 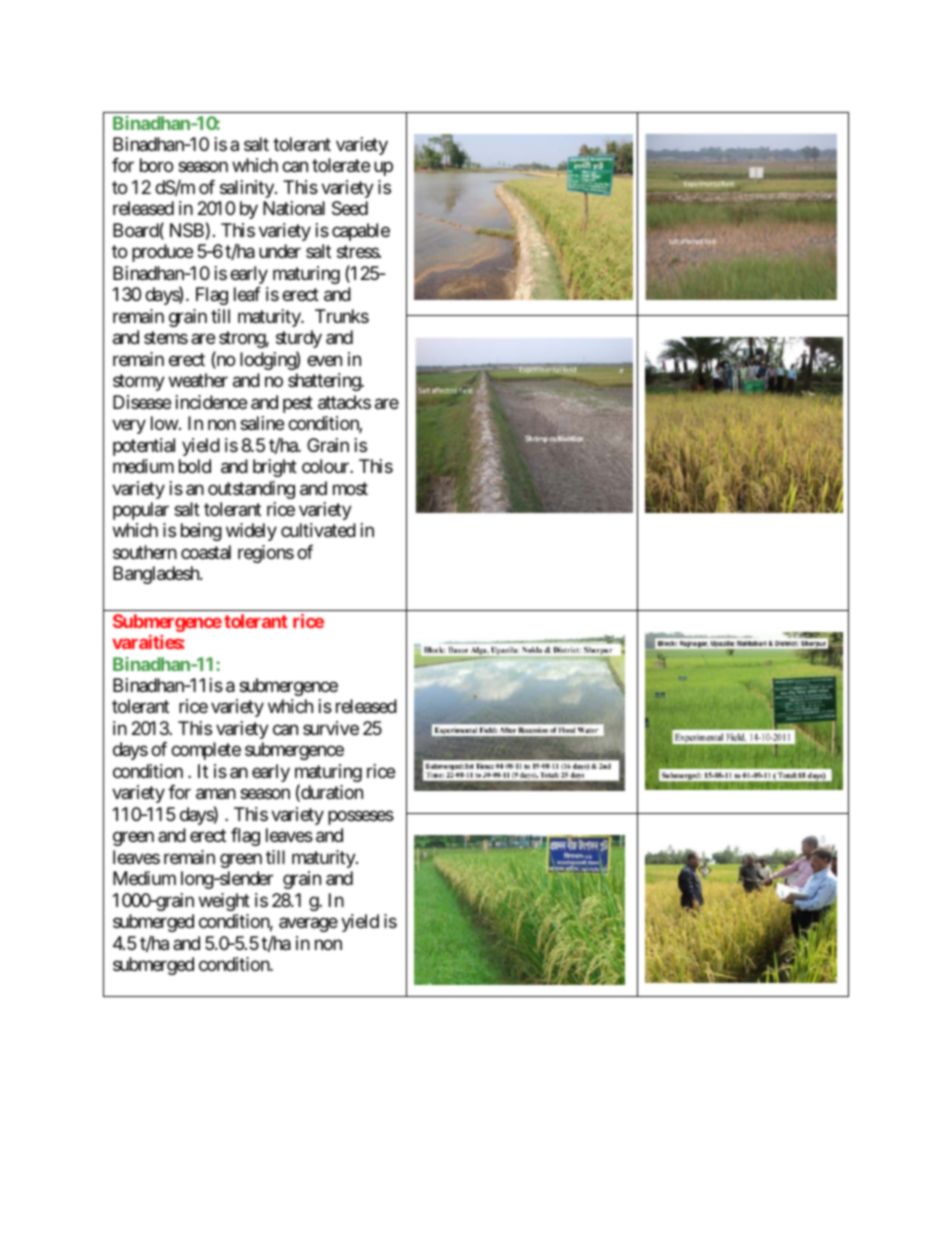 I want to click on aman, so click(x=216, y=794).
